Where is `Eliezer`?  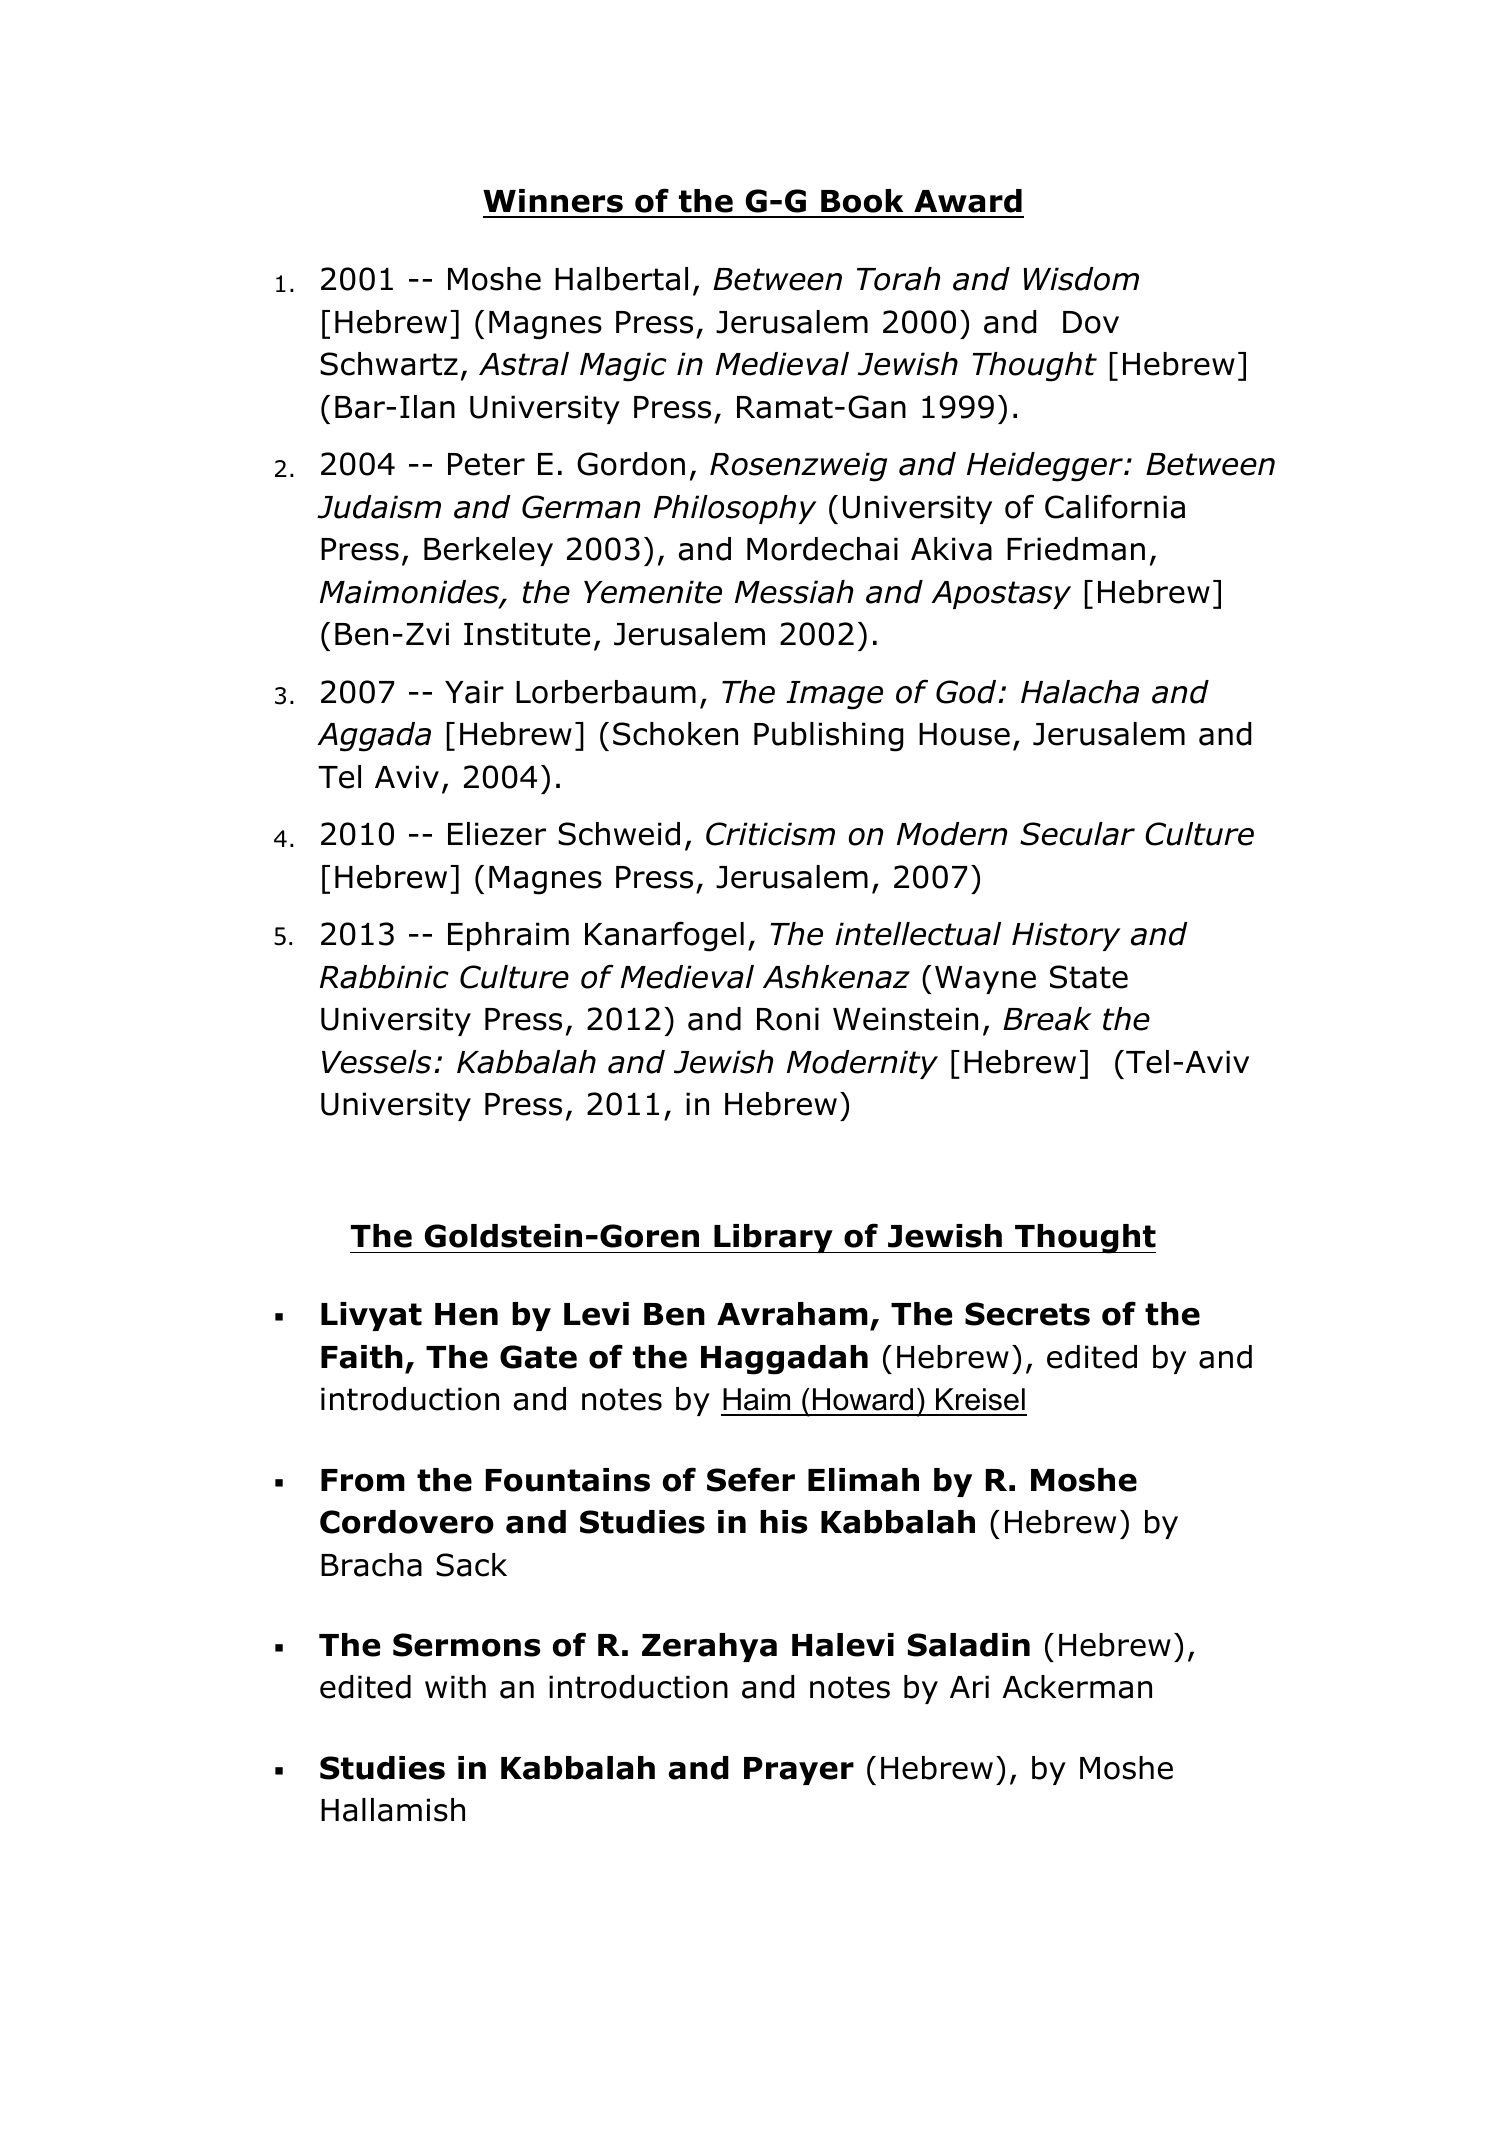
Eliezer is located at coordinates (497, 834).
